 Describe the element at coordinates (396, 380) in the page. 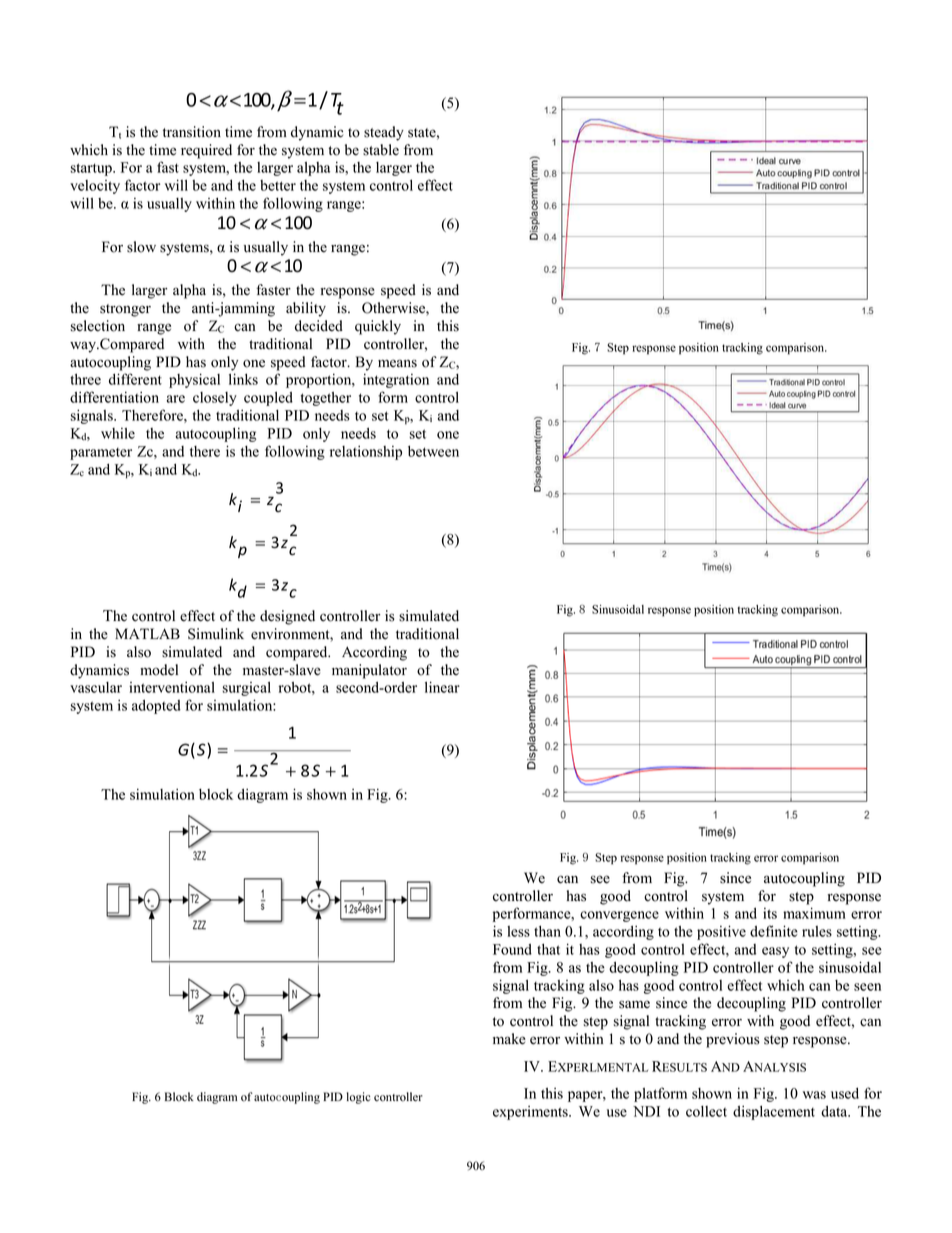

I see `integration` at that location.
